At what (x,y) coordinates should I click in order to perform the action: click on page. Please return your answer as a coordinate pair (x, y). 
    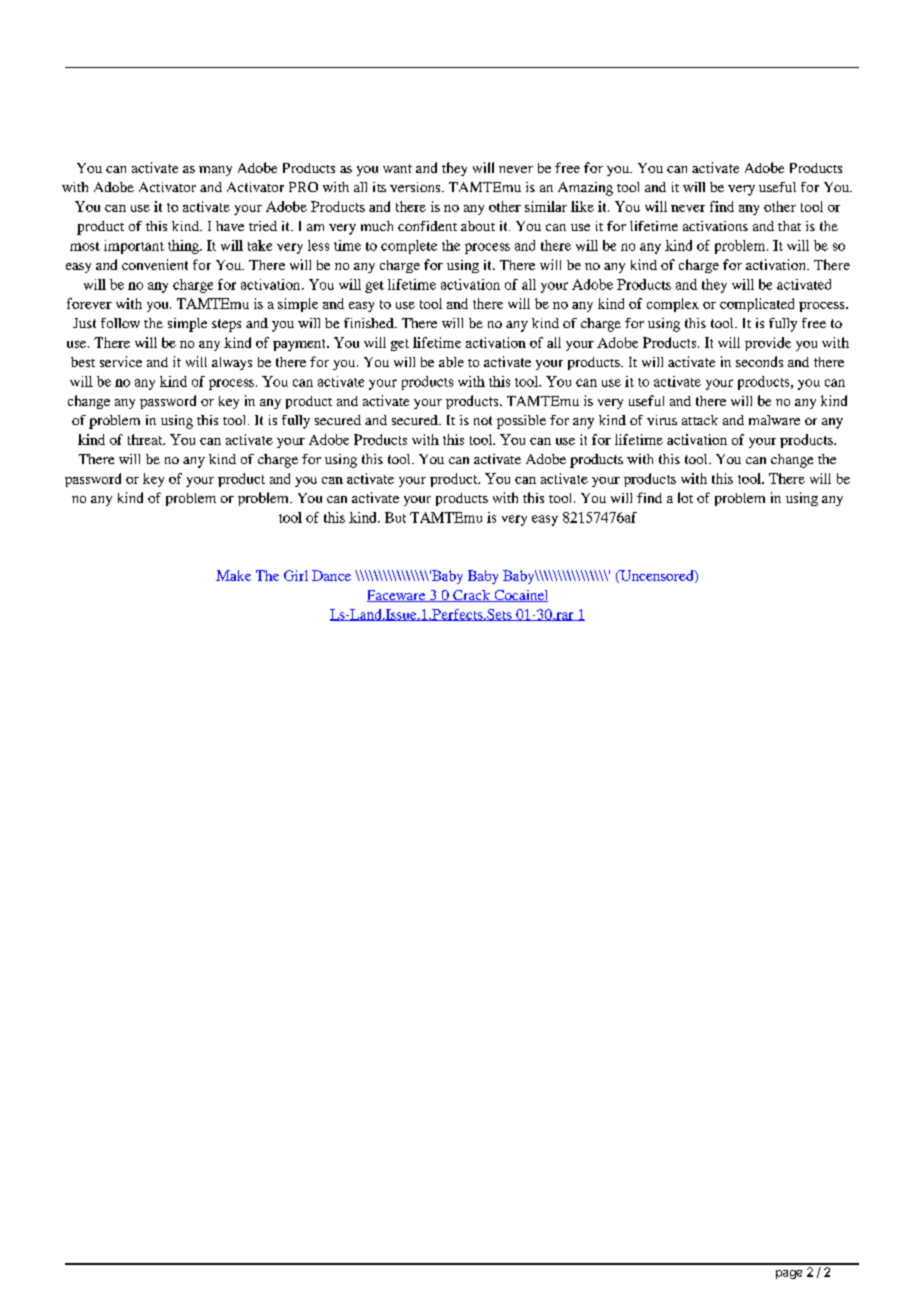
    Looking at the image, I should click on (789, 1274).
